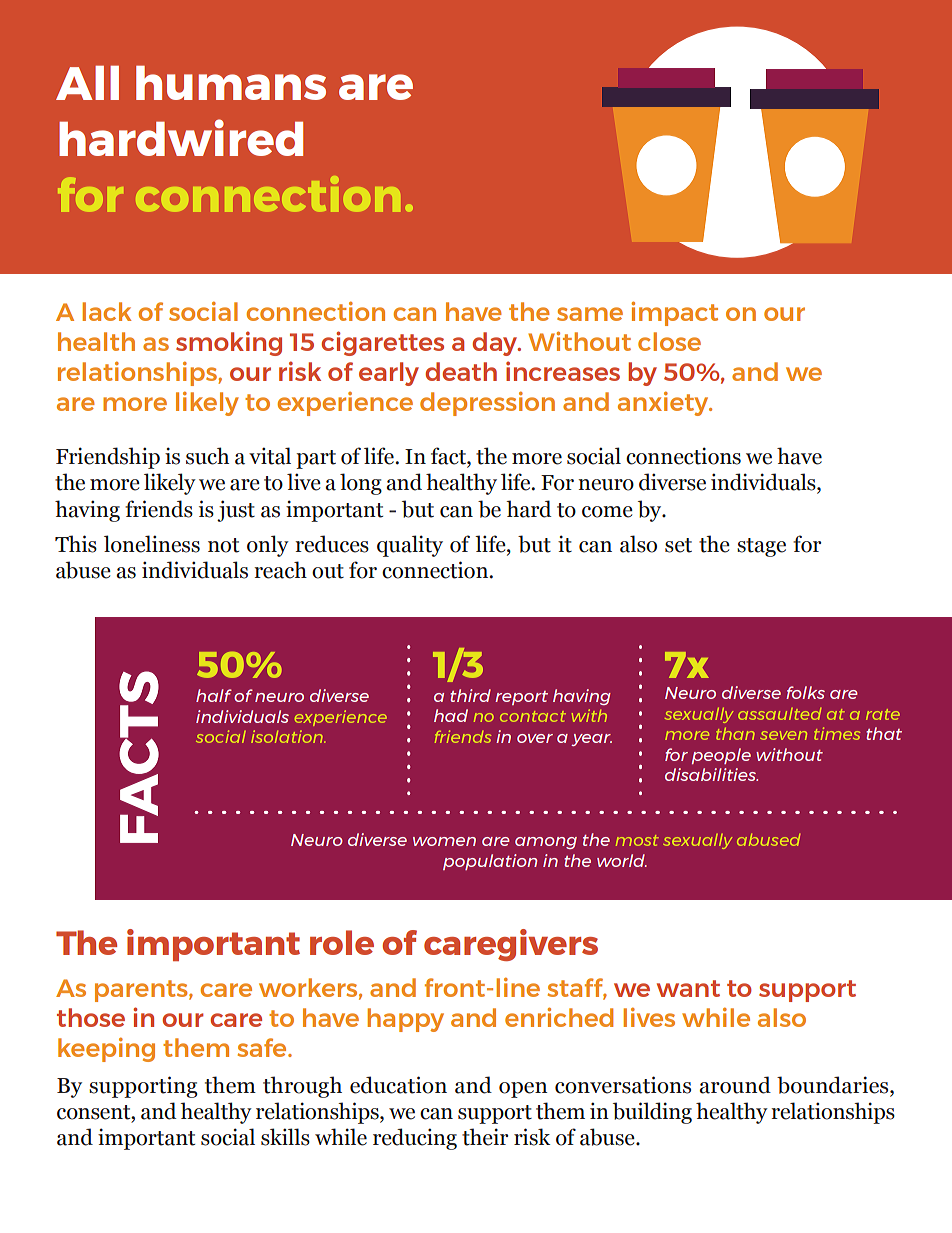 This screenshot has height=1233, width=952. I want to click on humans, so click(231, 82).
